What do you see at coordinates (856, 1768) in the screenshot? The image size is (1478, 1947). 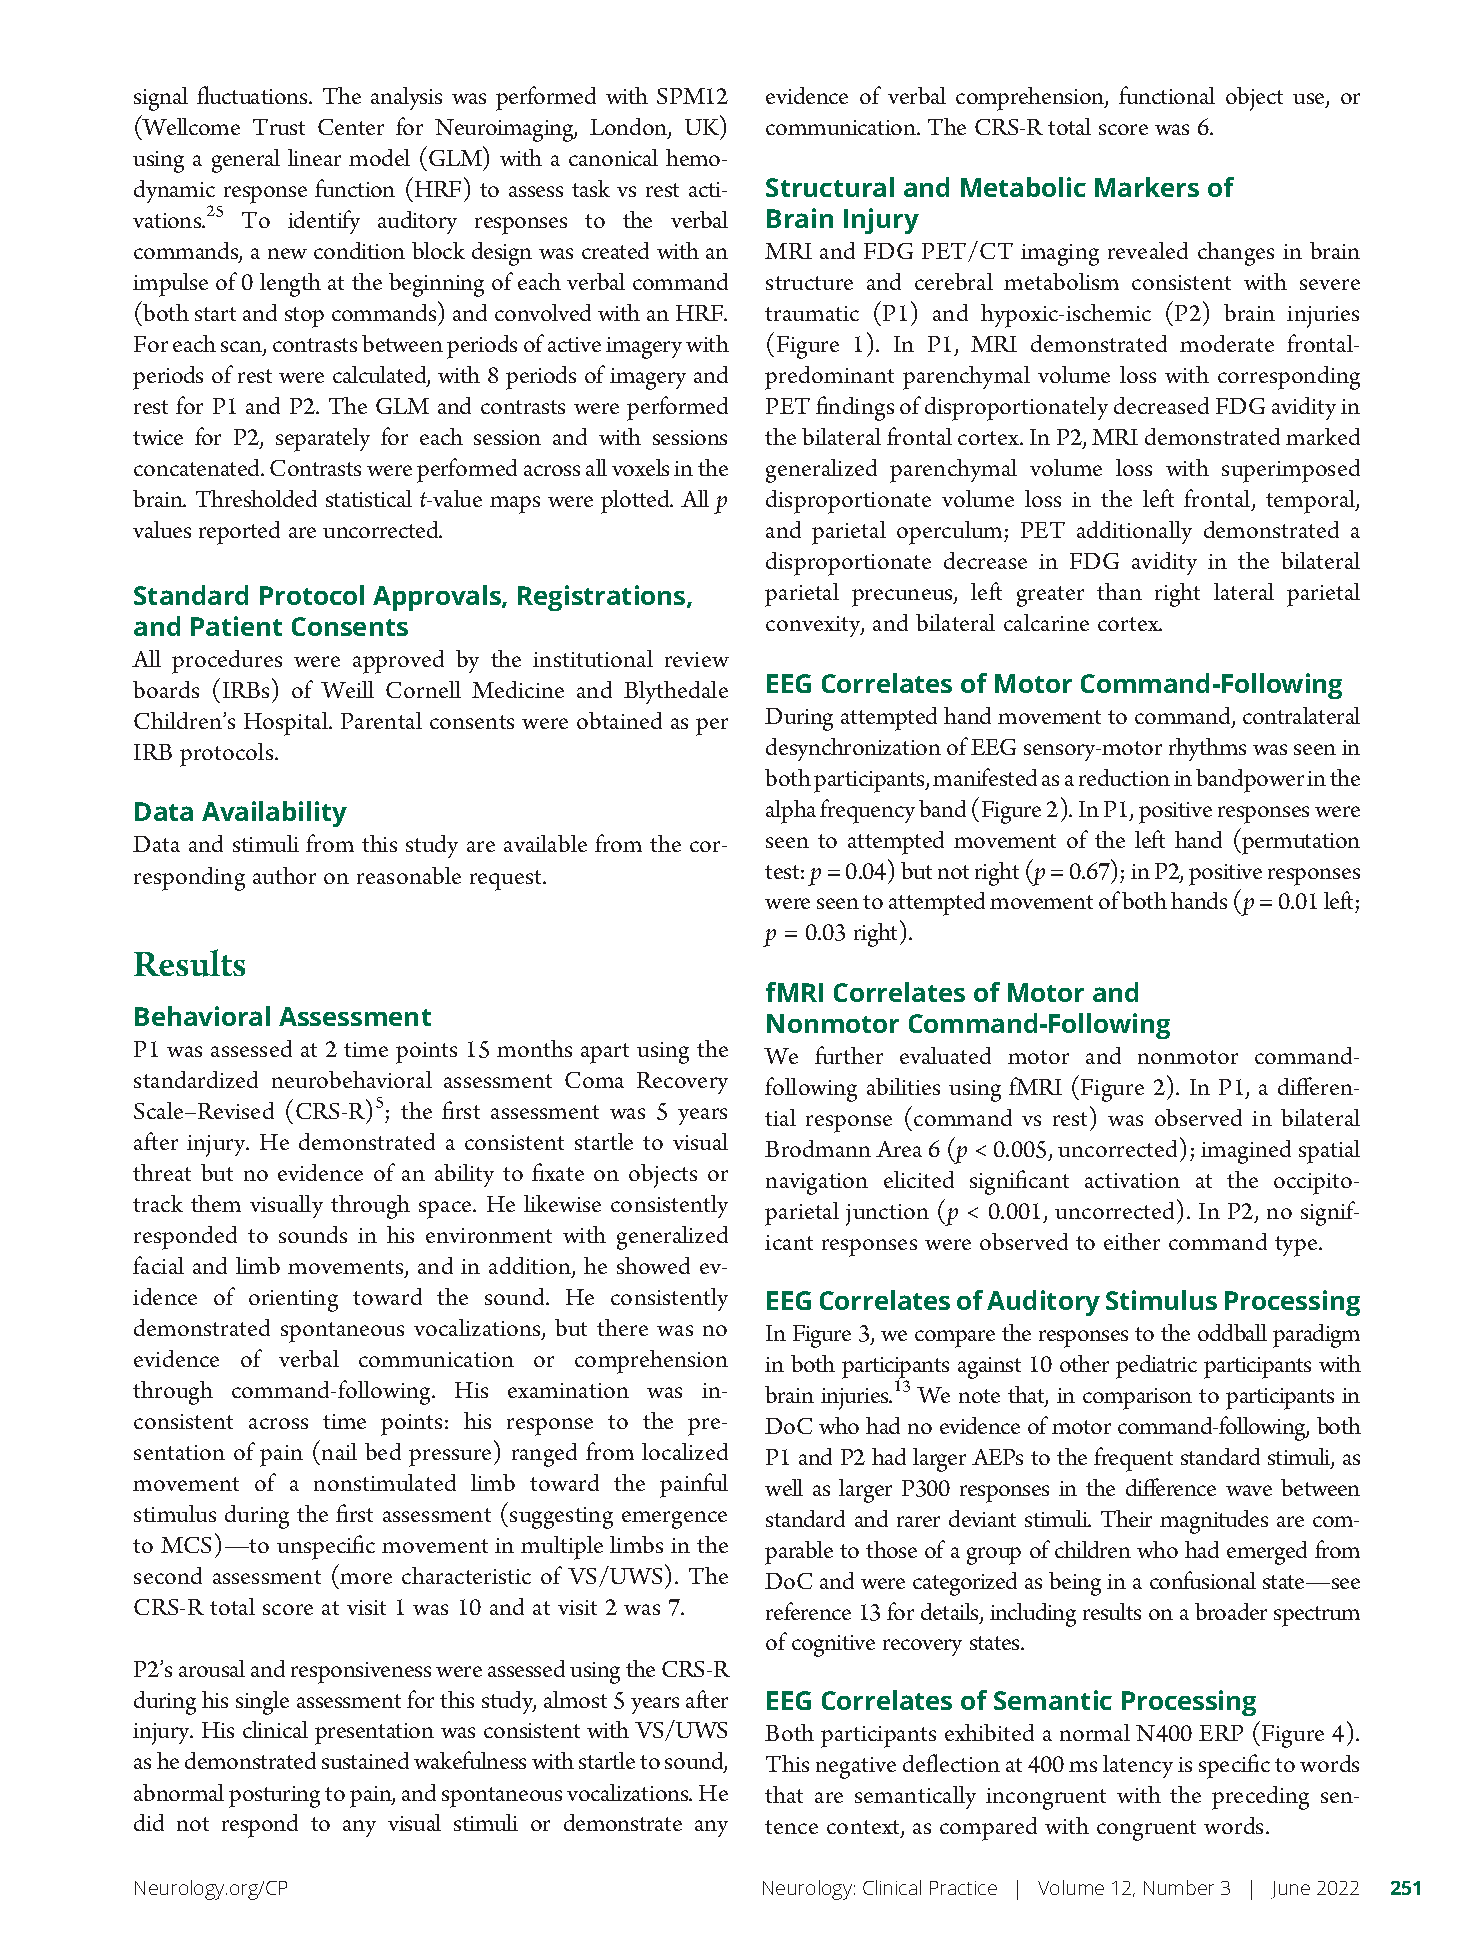 I see `negative` at bounding box center [856, 1768].
